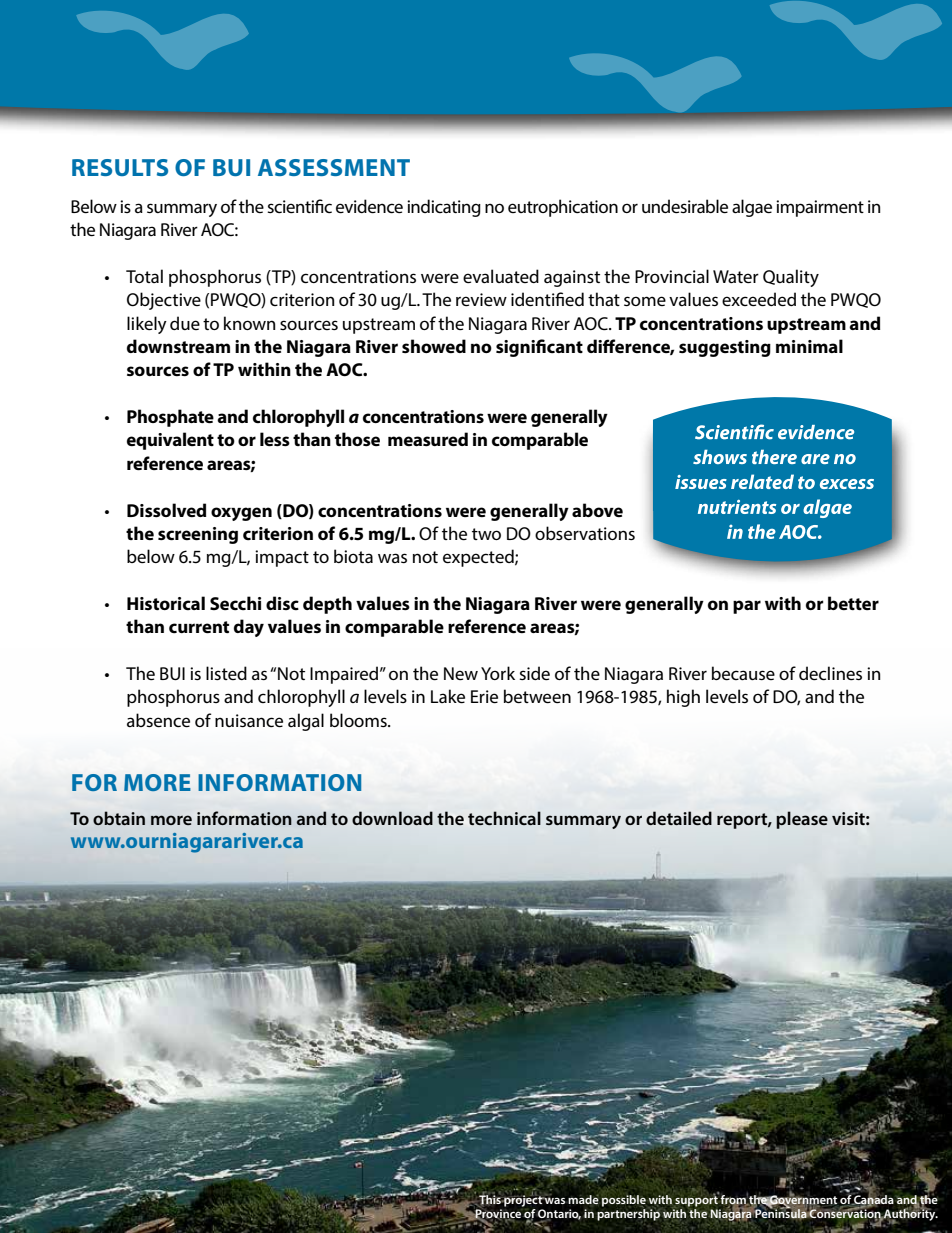 The image size is (952, 1233). What do you see at coordinates (490, 1199) in the image?
I see `This` at bounding box center [490, 1199].
